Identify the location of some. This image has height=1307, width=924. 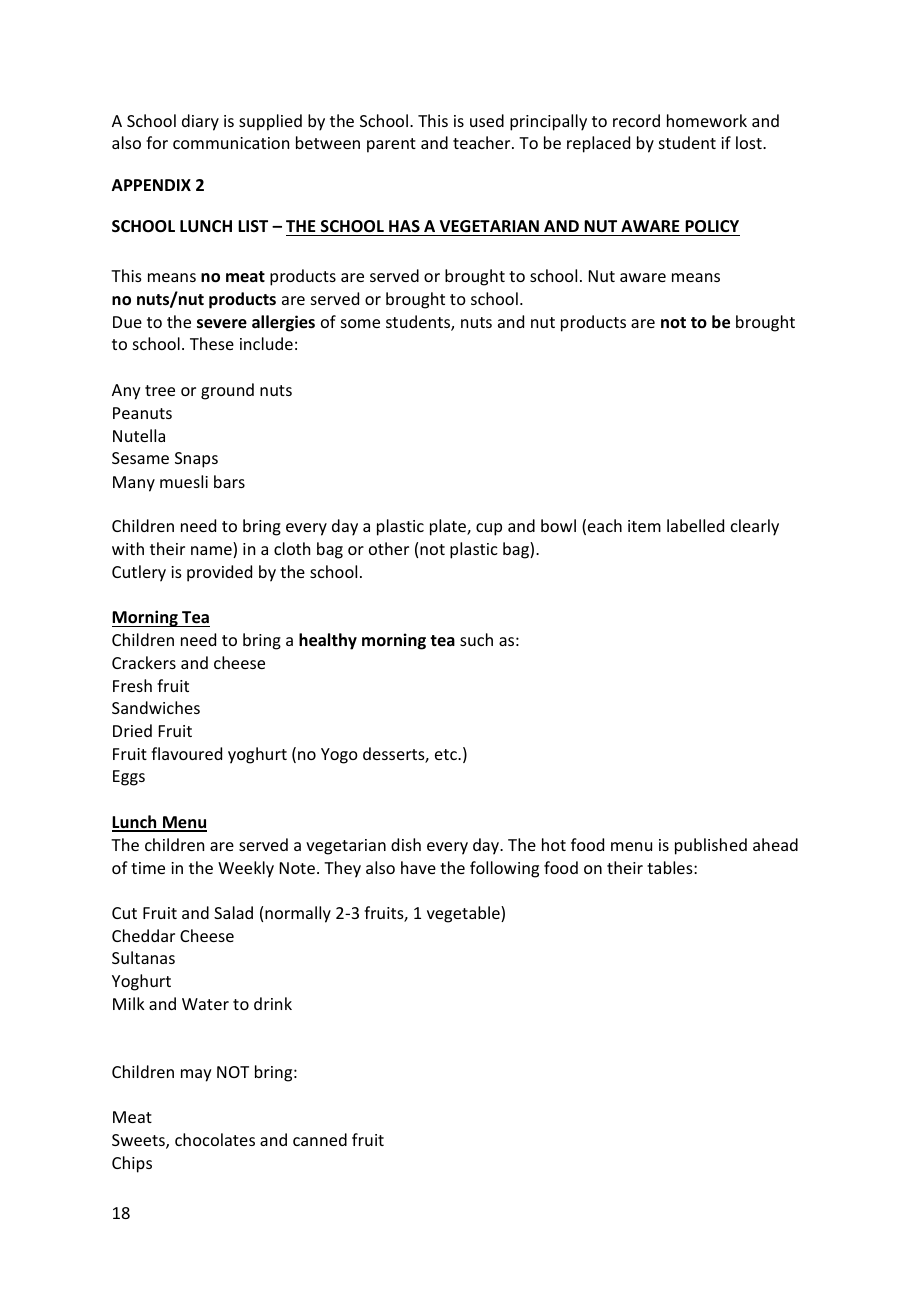
(360, 323).
